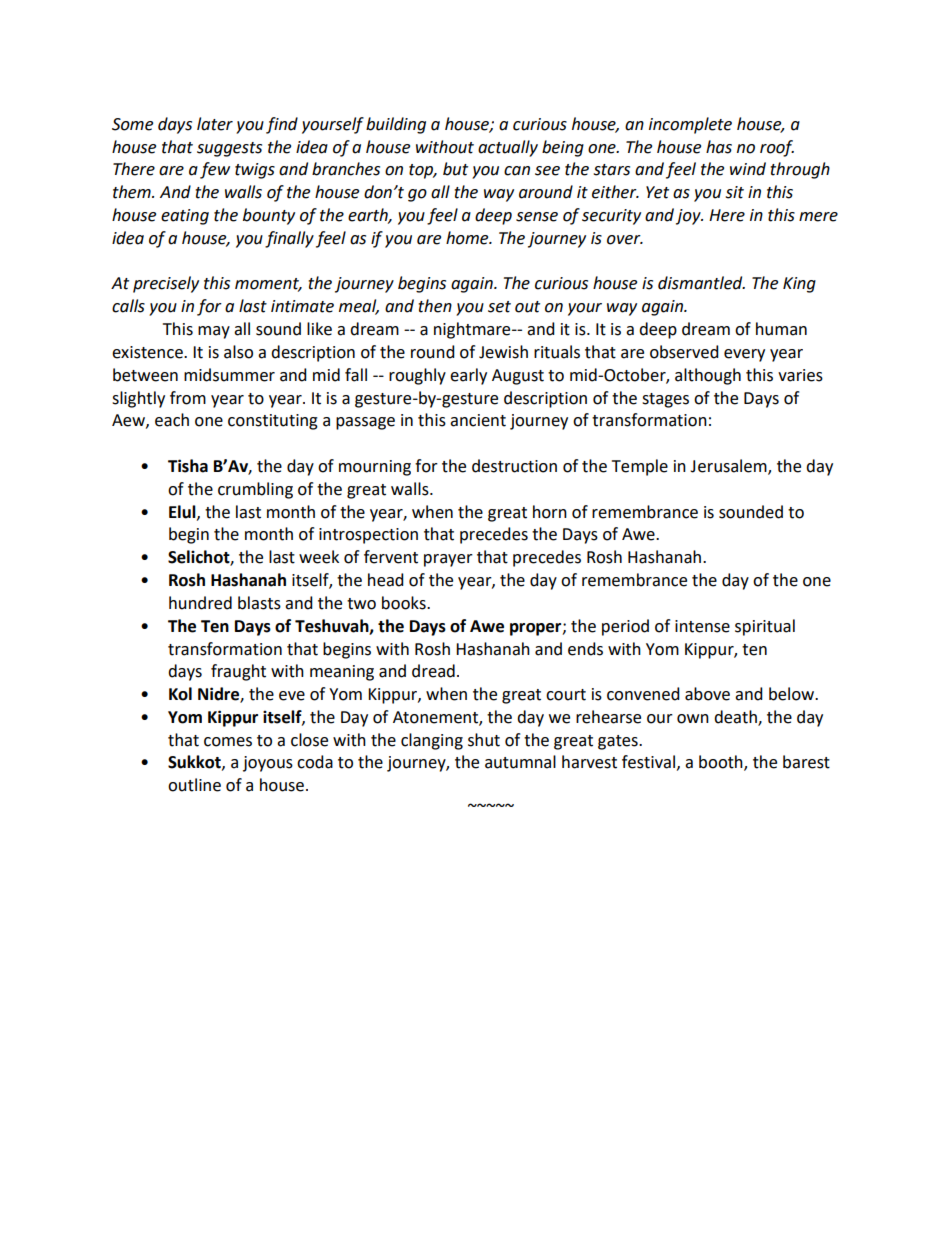  What do you see at coordinates (701, 283) in the document?
I see `dismantled` at bounding box center [701, 283].
